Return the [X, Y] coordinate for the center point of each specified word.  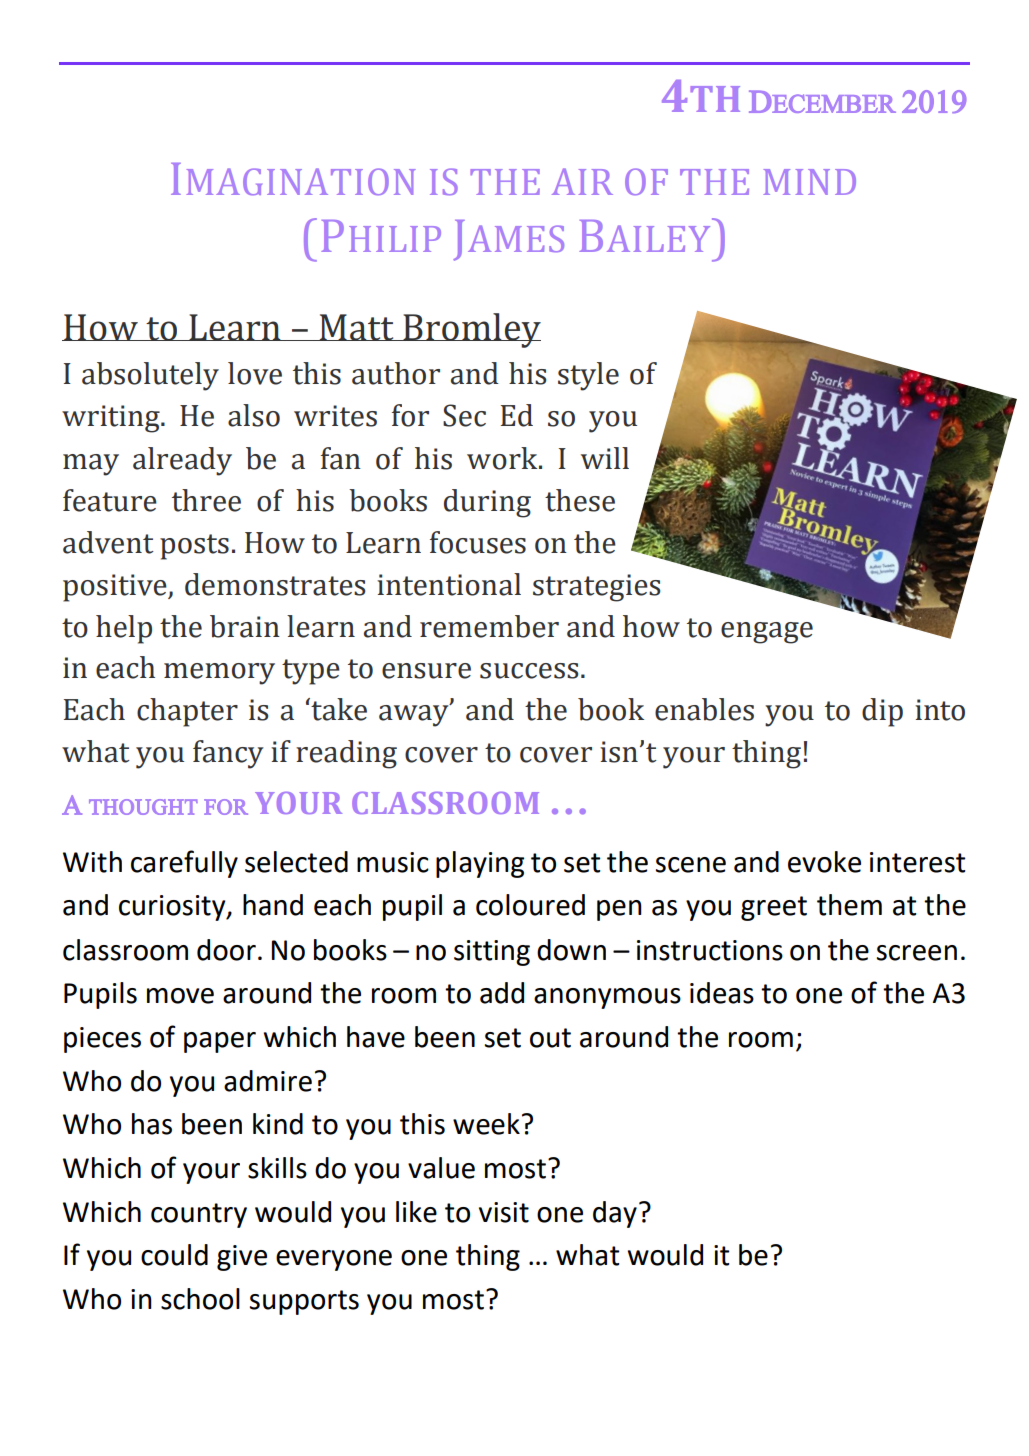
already [182, 461]
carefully [184, 864]
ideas [722, 993]
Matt [356, 327]
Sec [464, 415]
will [605, 458]
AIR [582, 181]
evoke [824, 862]
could [174, 1255]
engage [767, 633]
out [550, 1038]
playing [480, 864]
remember [489, 626]
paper [220, 1042]
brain [245, 626]
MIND [809, 182]
